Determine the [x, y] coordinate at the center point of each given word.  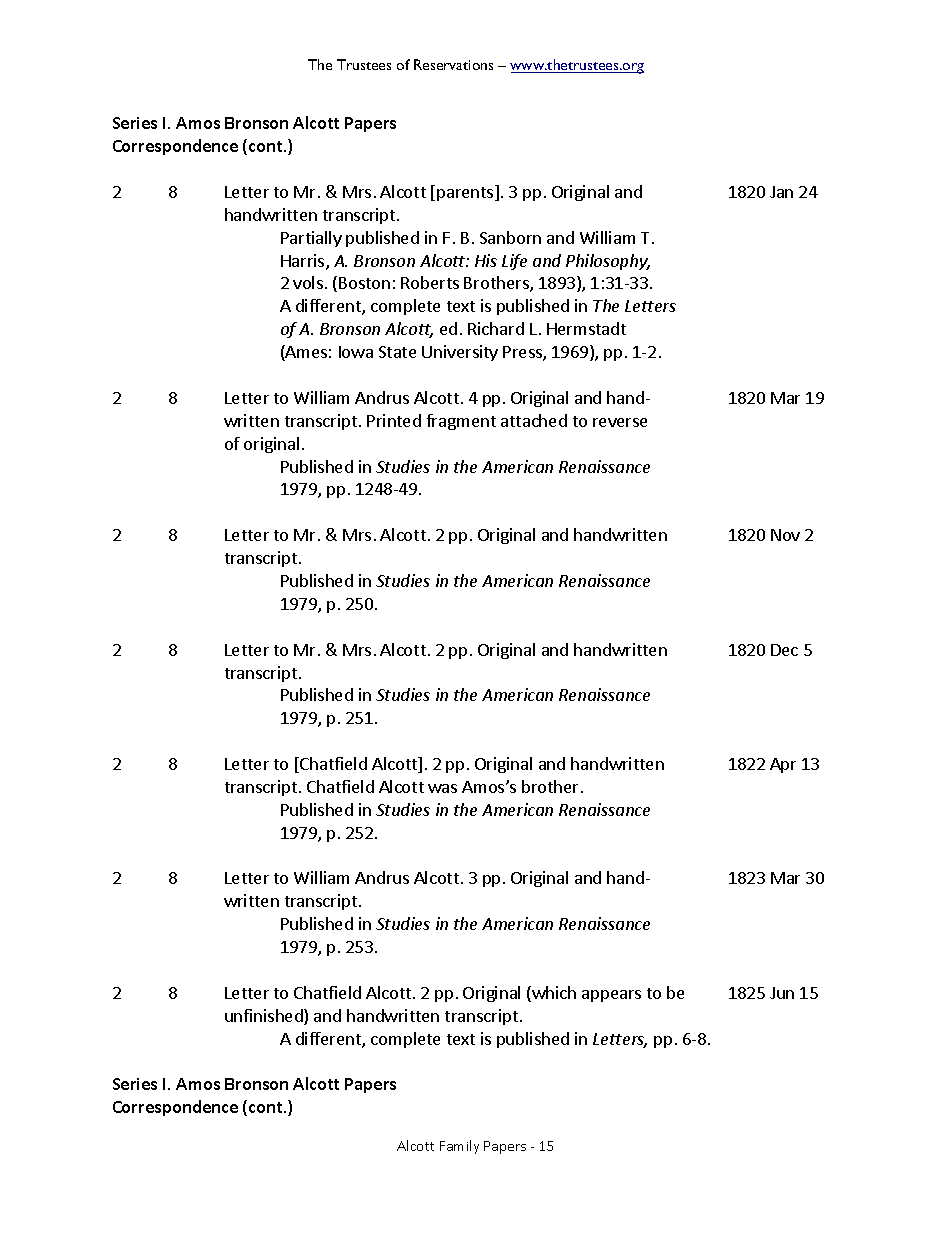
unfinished [265, 1017]
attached [534, 420]
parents [466, 193]
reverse [620, 422]
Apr [783, 765]
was [442, 788]
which [553, 994]
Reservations [453, 64]
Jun [782, 993]
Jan [781, 192]
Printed [394, 420]
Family [459, 1147]
